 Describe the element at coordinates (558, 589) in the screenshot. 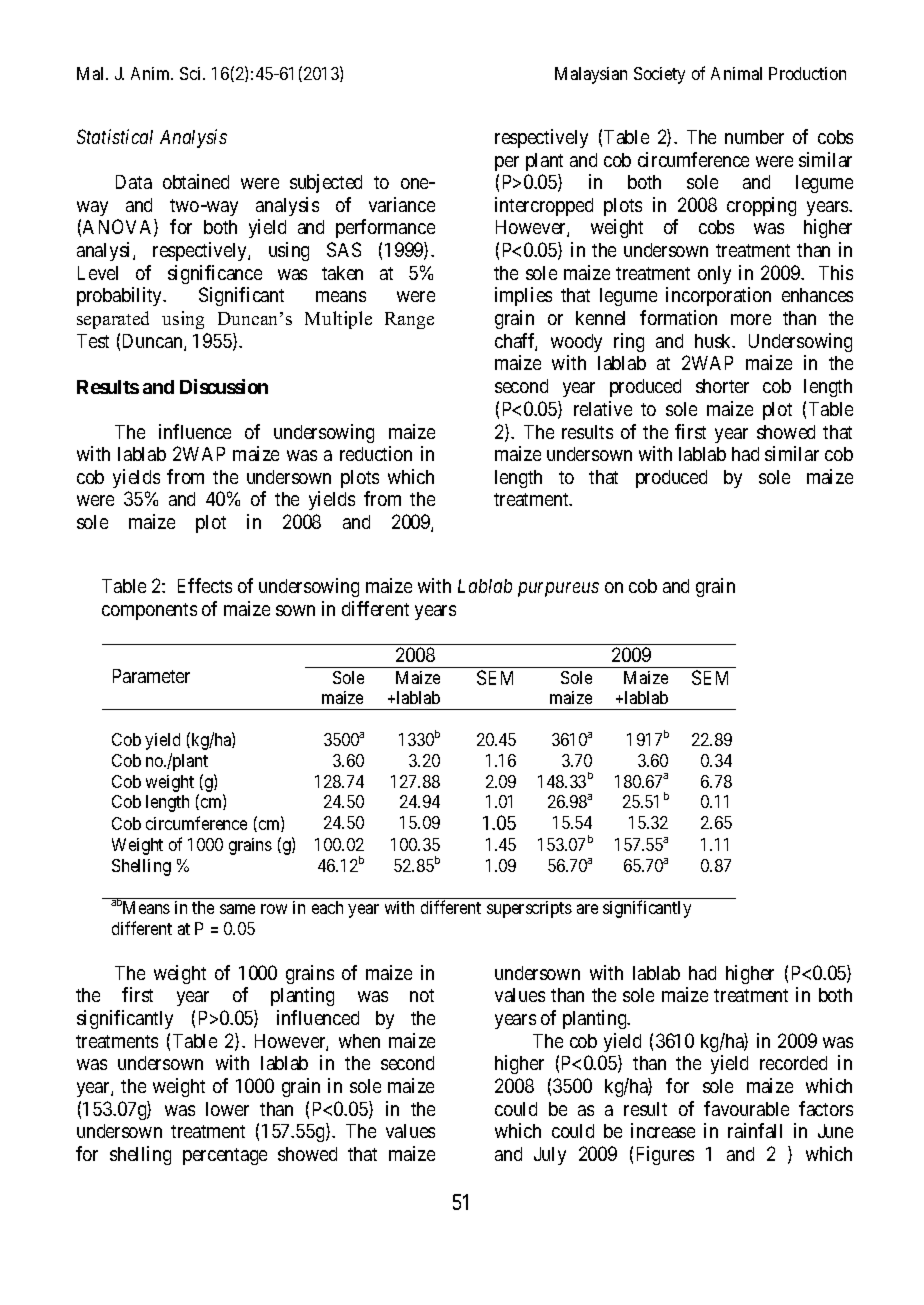

I see `purpureus` at that location.
